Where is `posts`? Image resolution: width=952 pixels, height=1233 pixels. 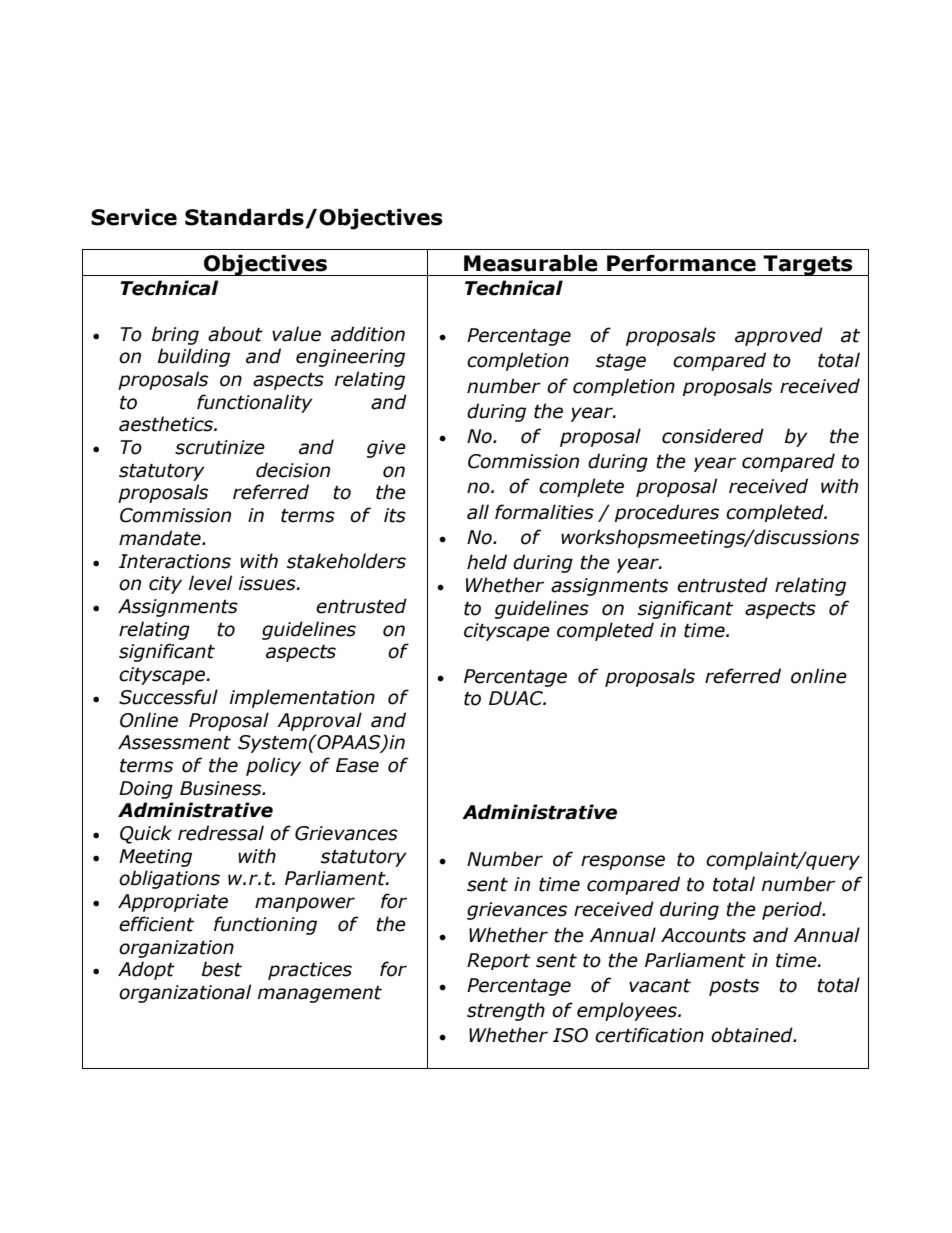 posts is located at coordinates (734, 987).
